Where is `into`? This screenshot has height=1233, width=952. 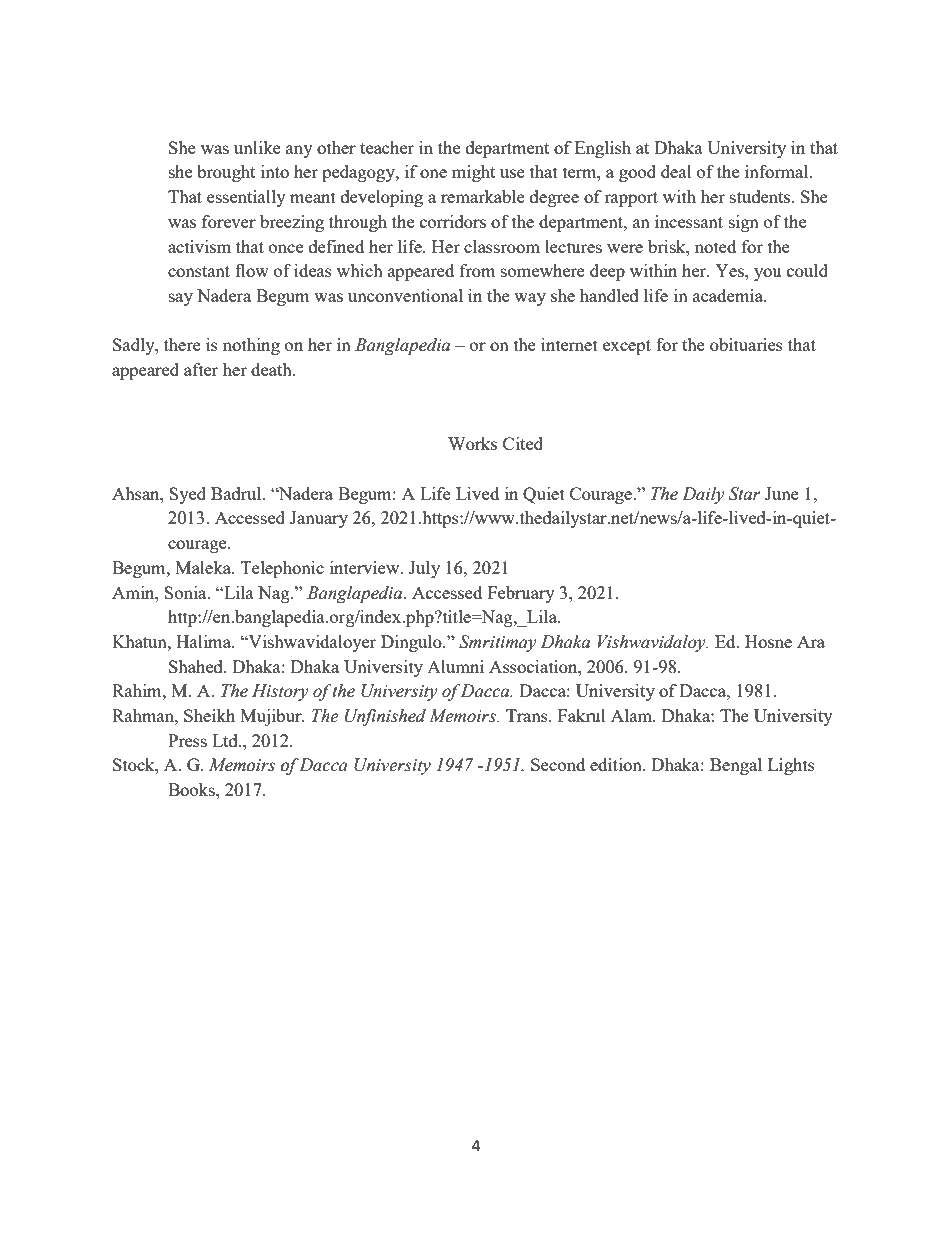 into is located at coordinates (275, 171).
